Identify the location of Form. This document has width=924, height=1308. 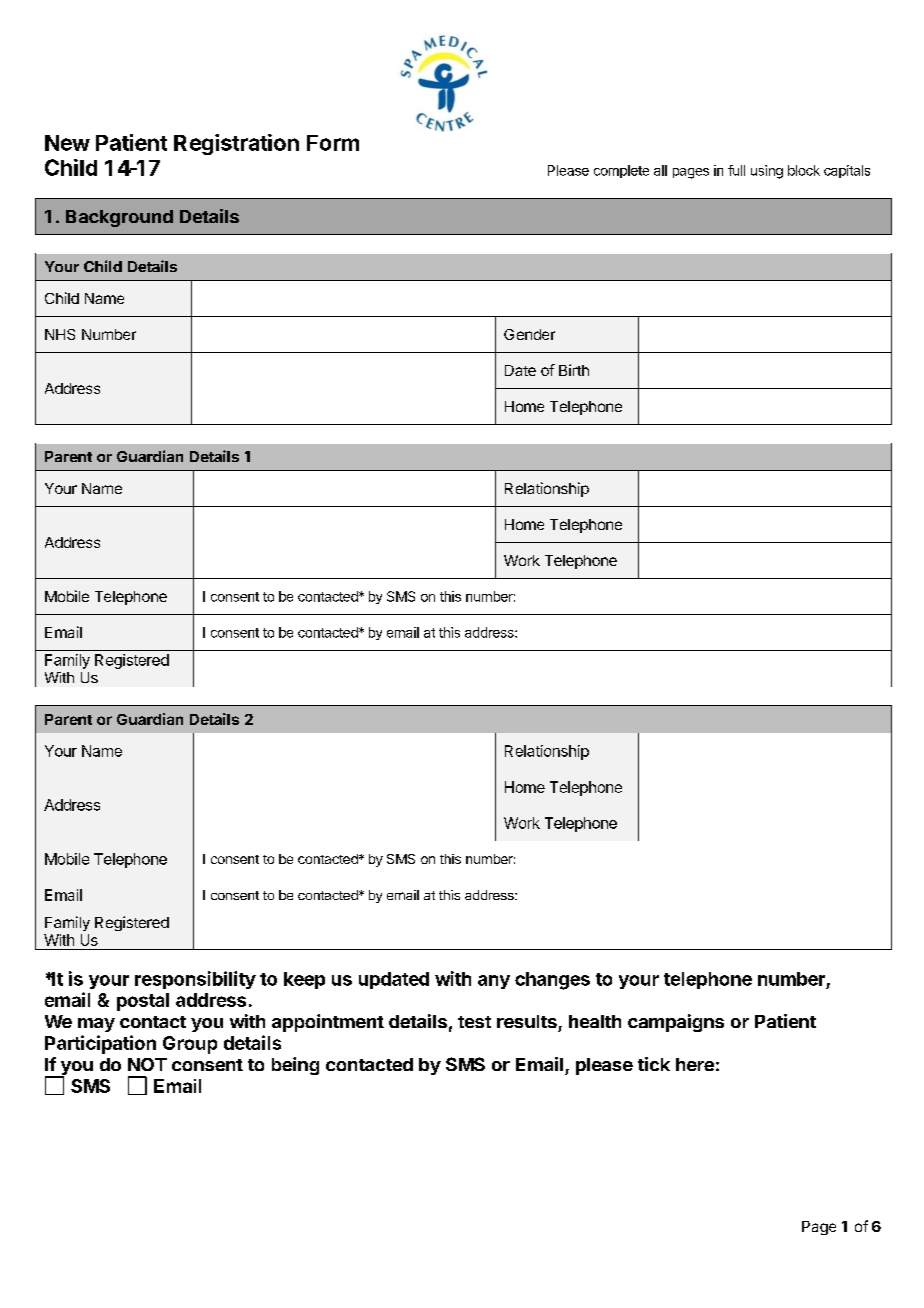
(333, 143).
